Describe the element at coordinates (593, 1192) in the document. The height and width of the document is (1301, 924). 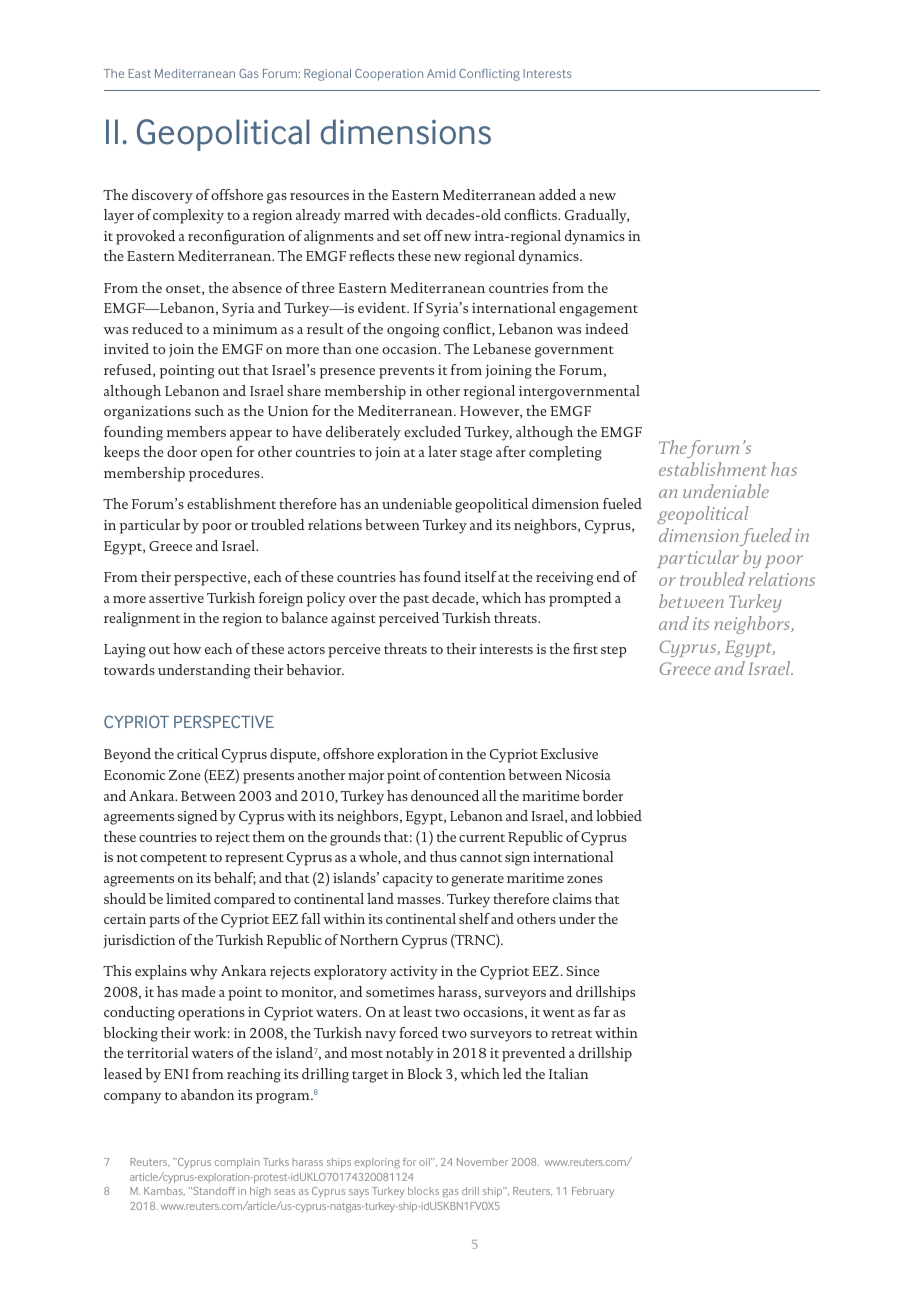
I see `February` at that location.
